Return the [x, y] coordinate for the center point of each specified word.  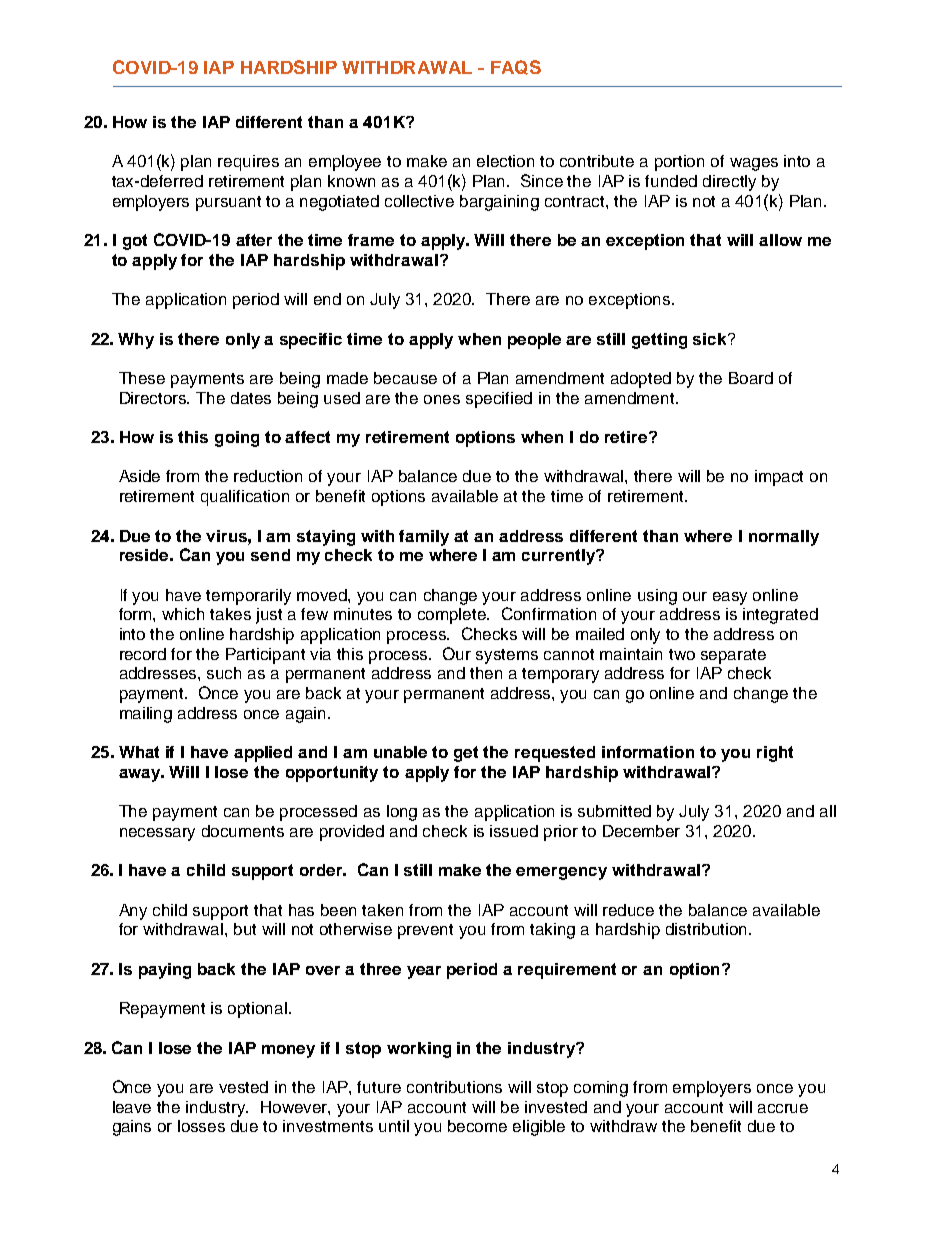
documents [243, 831]
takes [230, 614]
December [641, 831]
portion [679, 163]
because [405, 378]
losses [201, 1126]
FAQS [516, 67]
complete [453, 616]
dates [251, 398]
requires [248, 163]
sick [711, 339]
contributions [454, 1087]
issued [514, 831]
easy [730, 598]
